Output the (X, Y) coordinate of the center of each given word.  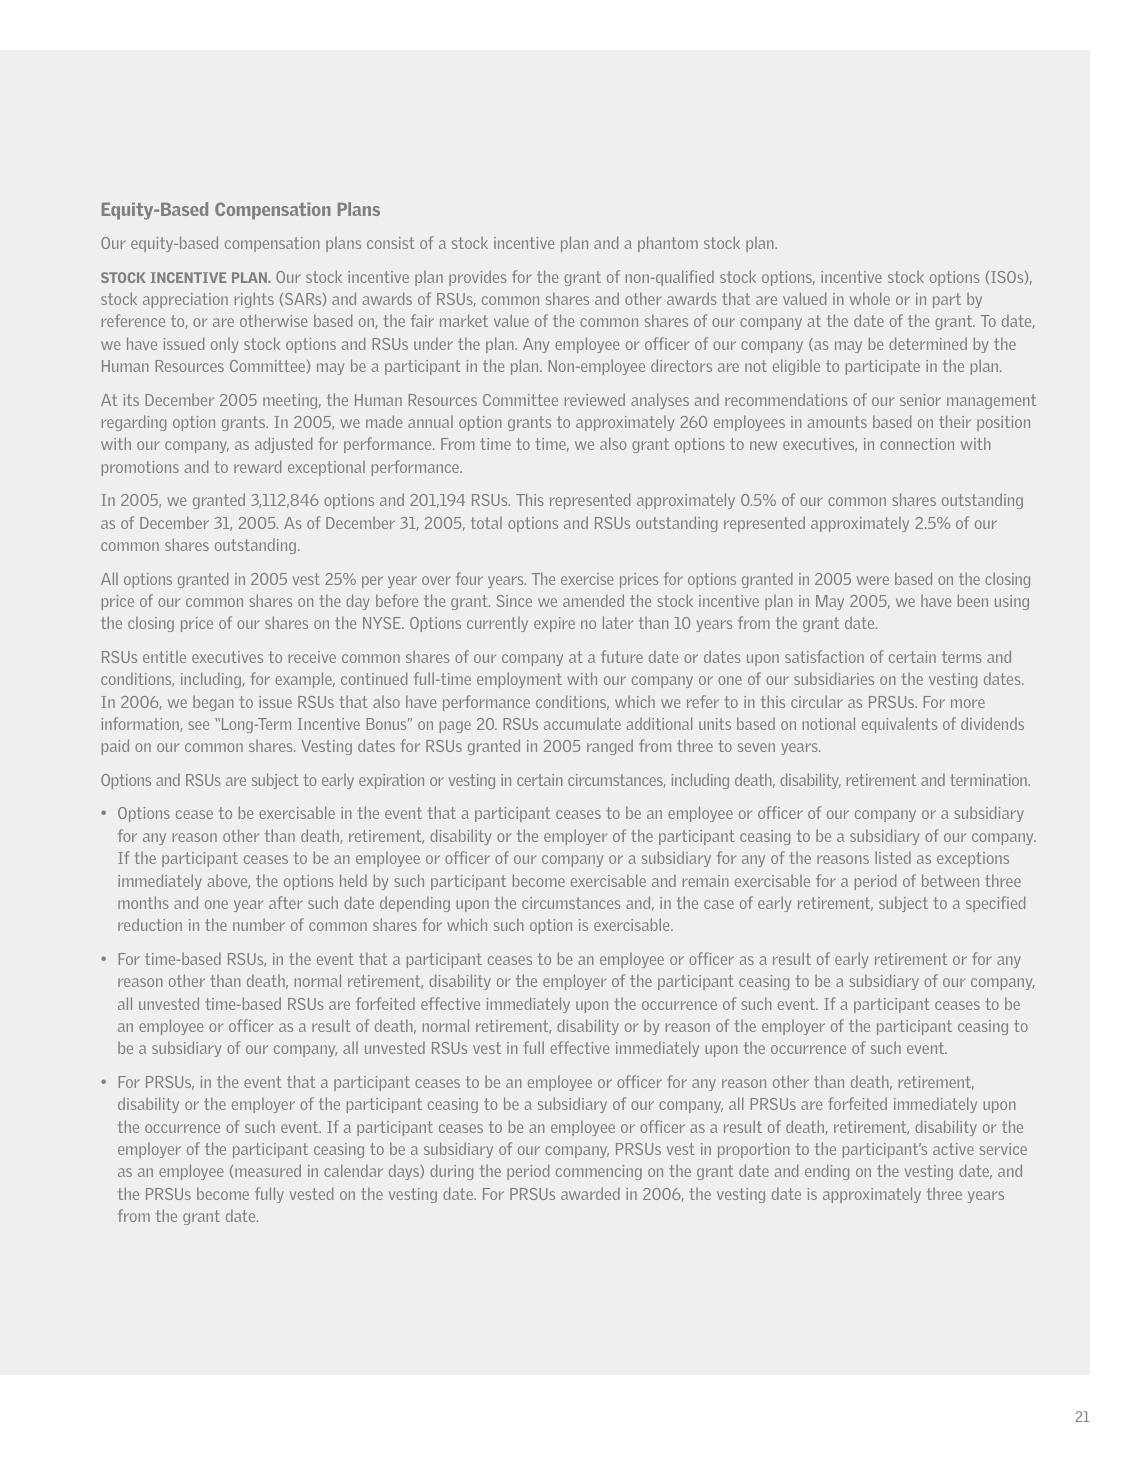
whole (870, 298)
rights (254, 300)
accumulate (582, 724)
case (719, 904)
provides (478, 278)
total (486, 522)
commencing (599, 1172)
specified (995, 904)
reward (257, 466)
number (259, 924)
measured (268, 1170)
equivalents (899, 725)
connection (917, 444)
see (198, 725)
